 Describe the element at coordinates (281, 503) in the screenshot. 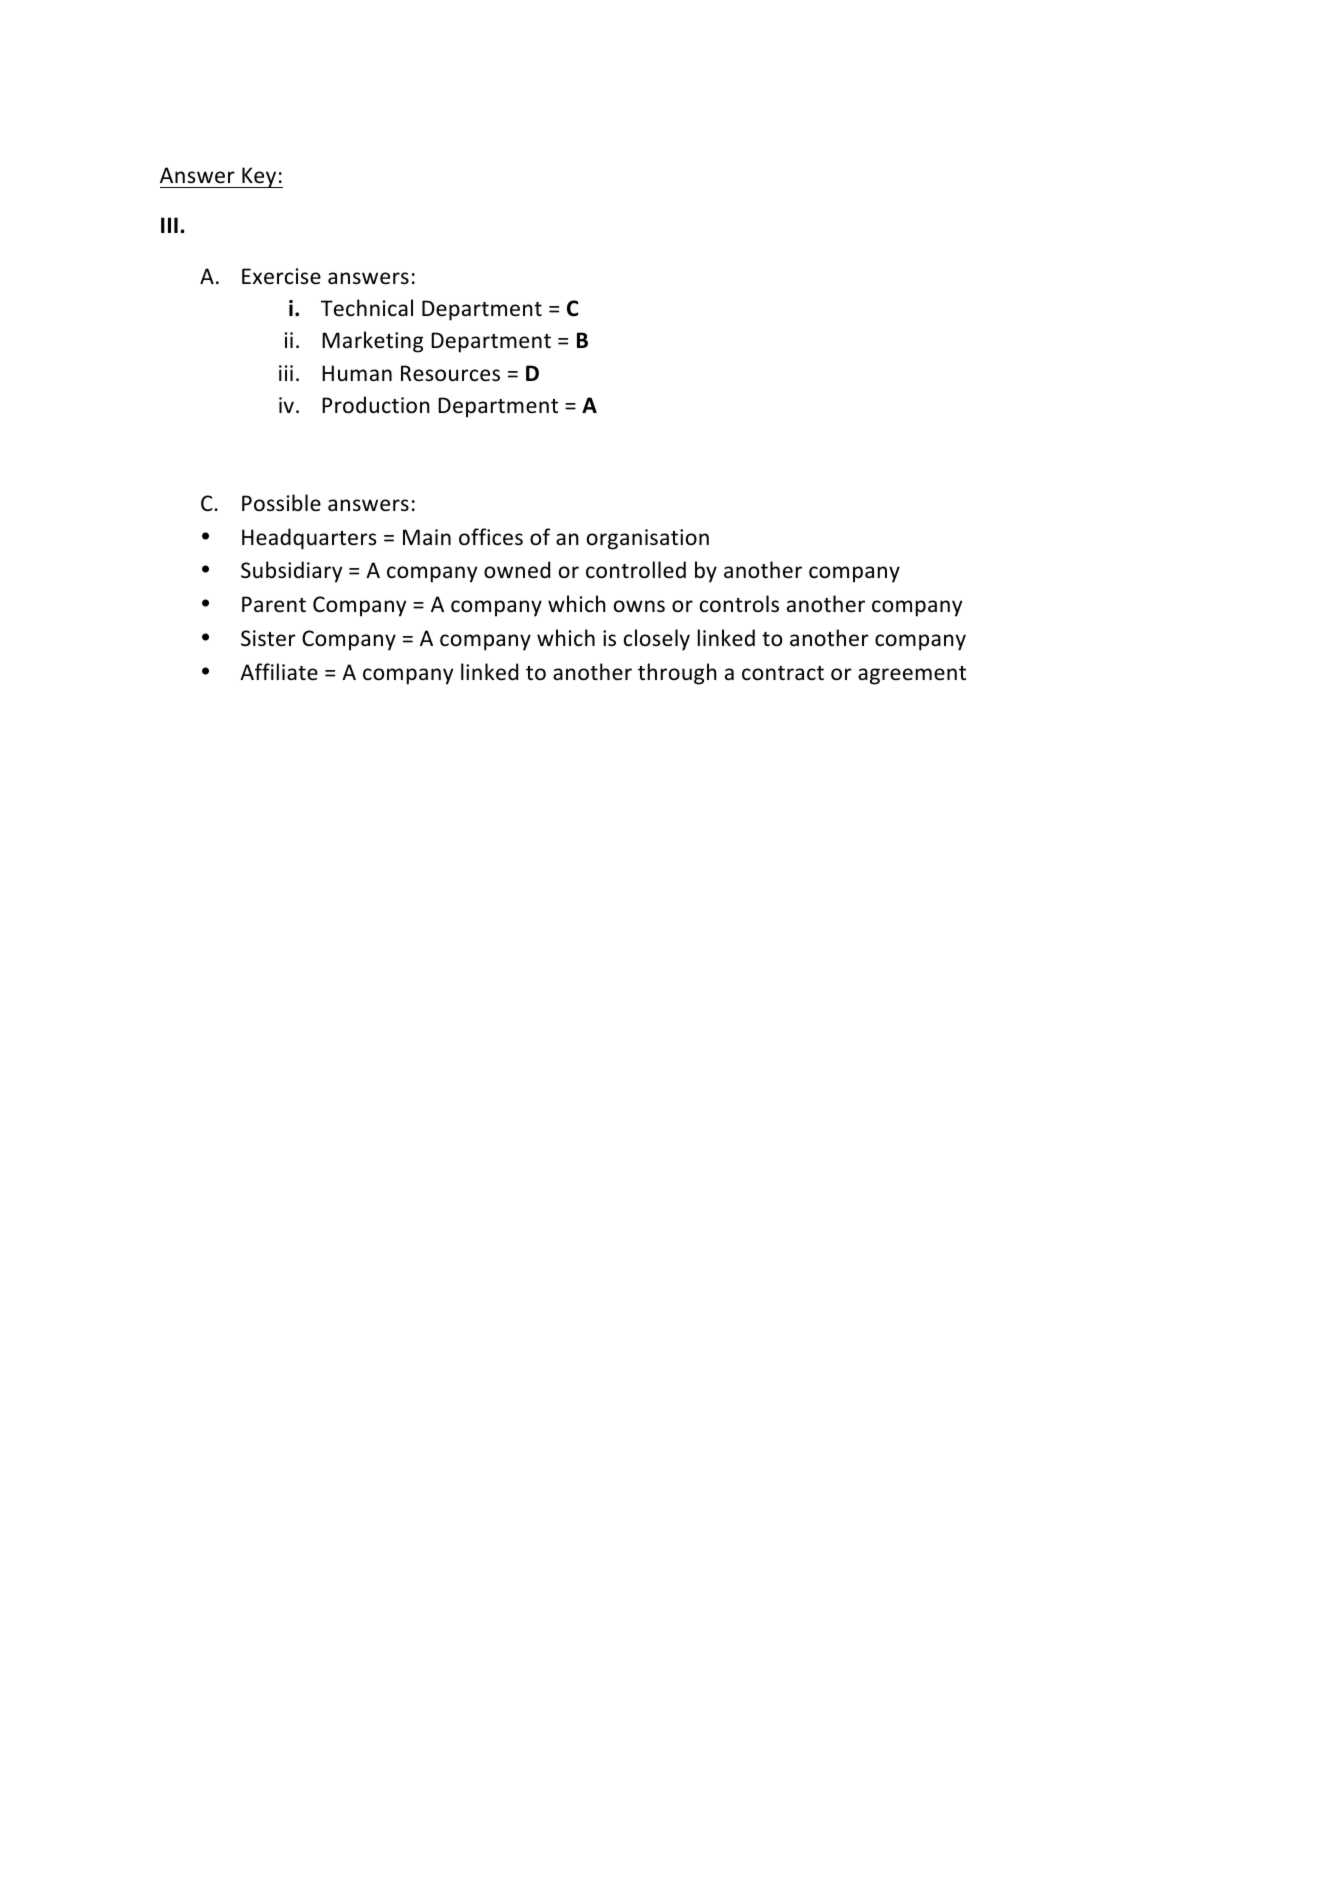

I see `Possible` at that location.
